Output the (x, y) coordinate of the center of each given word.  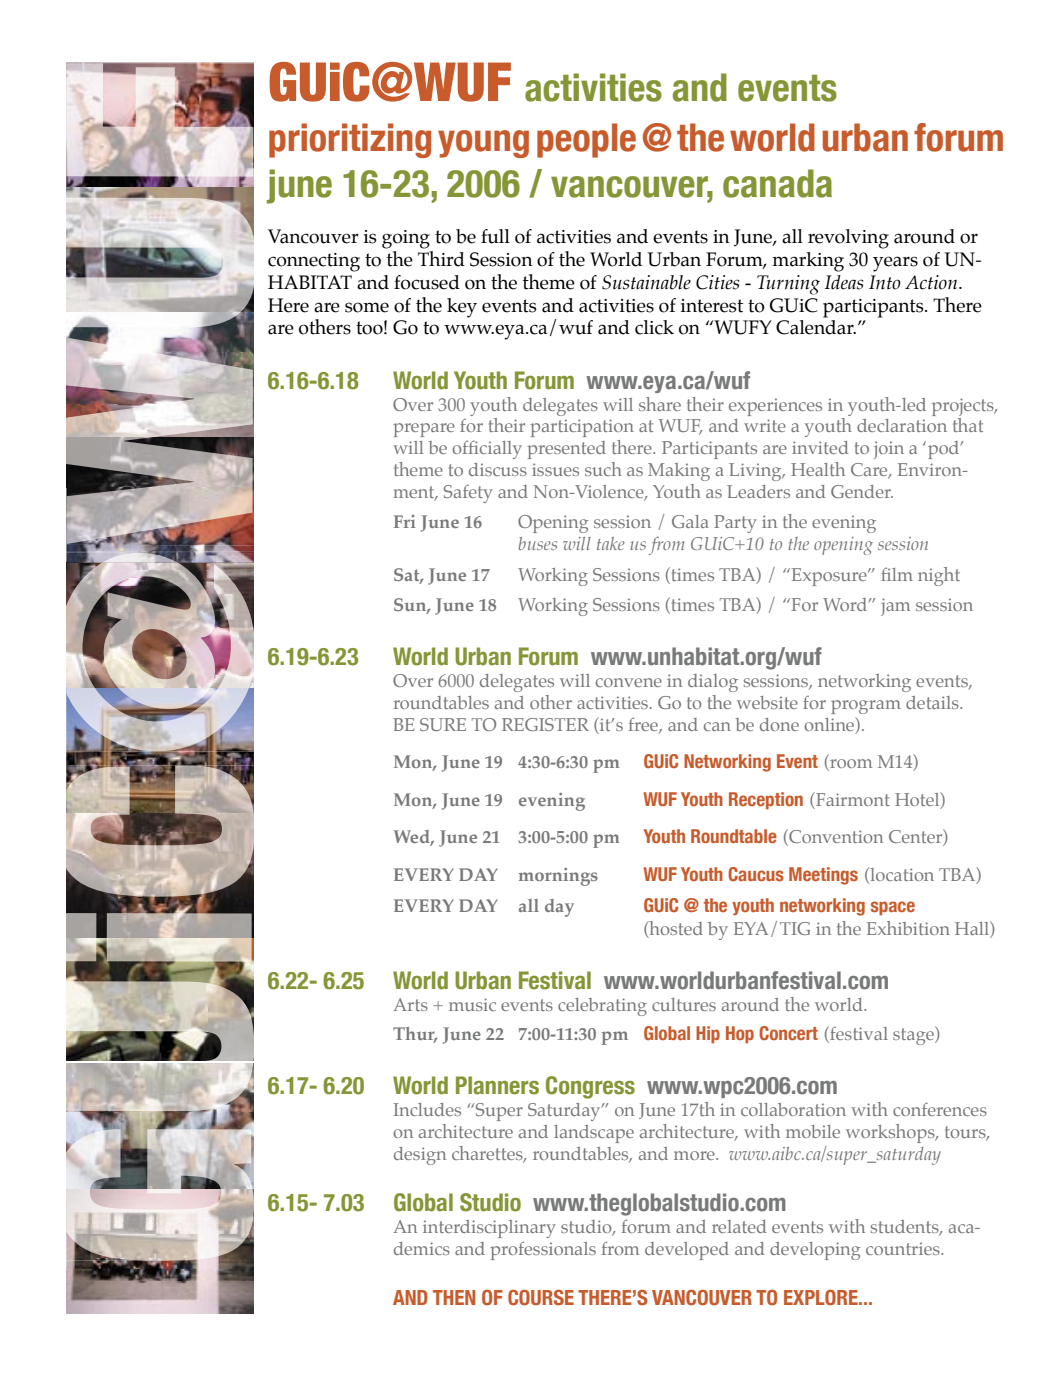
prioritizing (350, 140)
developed (687, 1251)
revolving (848, 239)
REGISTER (545, 724)
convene (629, 682)
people (586, 140)
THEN (454, 1297)
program (866, 707)
